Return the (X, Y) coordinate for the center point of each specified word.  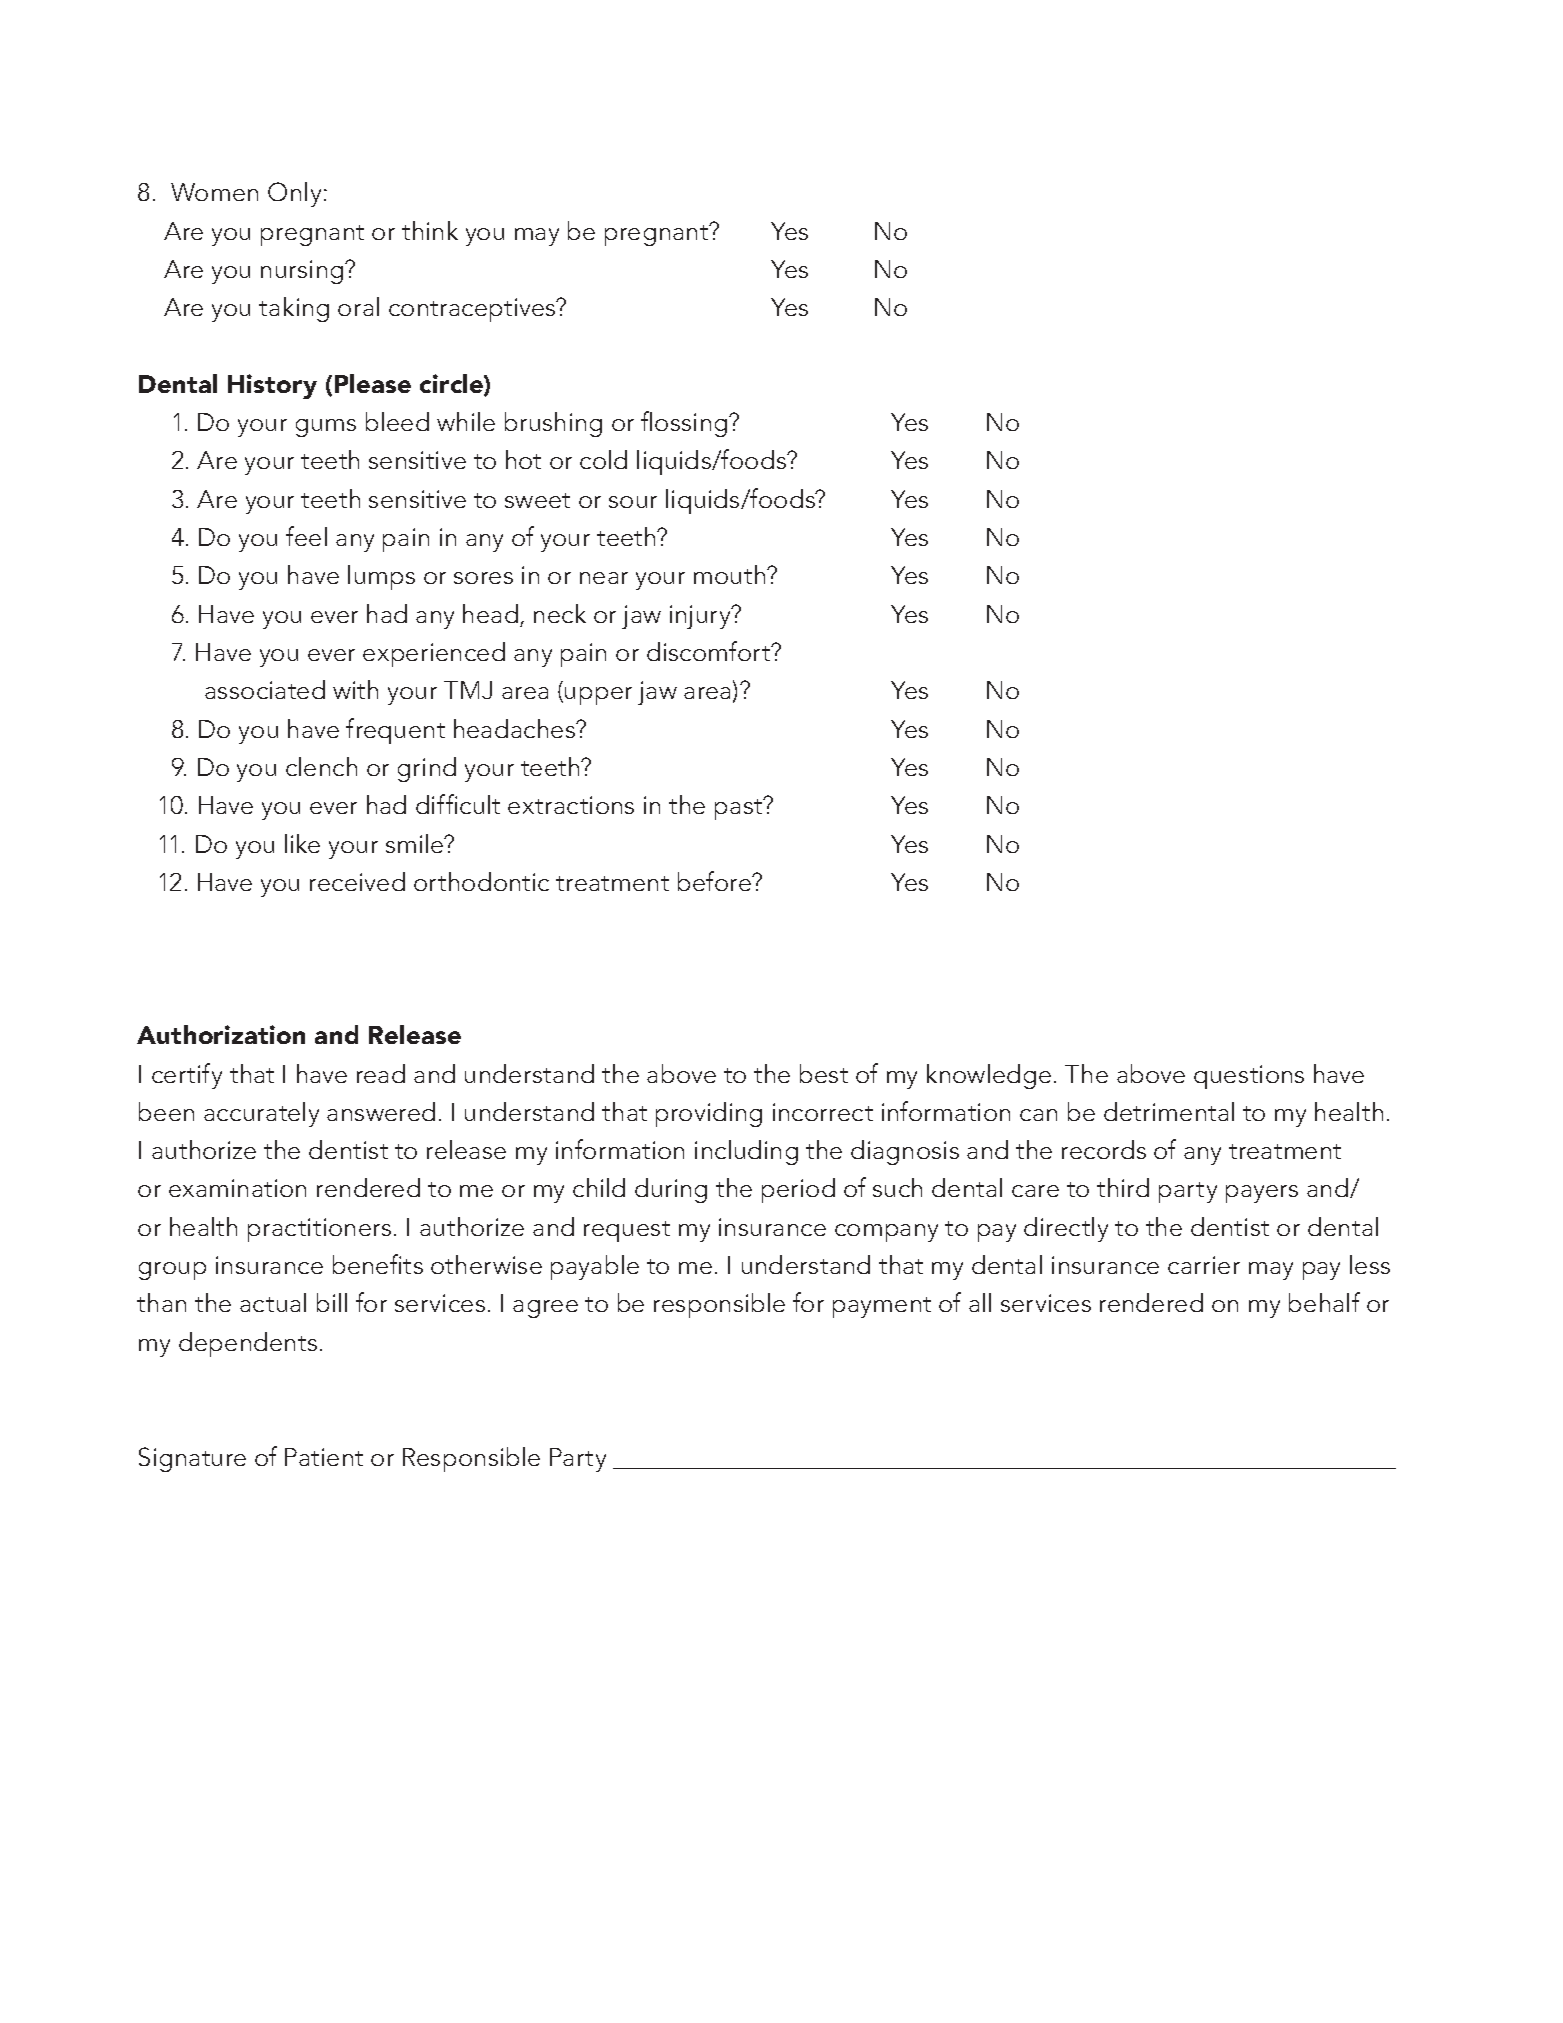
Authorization (221, 1034)
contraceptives (473, 310)
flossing (685, 424)
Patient (324, 1457)
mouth (731, 574)
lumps (381, 577)
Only (294, 194)
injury (701, 617)
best (824, 1073)
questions (1249, 1077)
